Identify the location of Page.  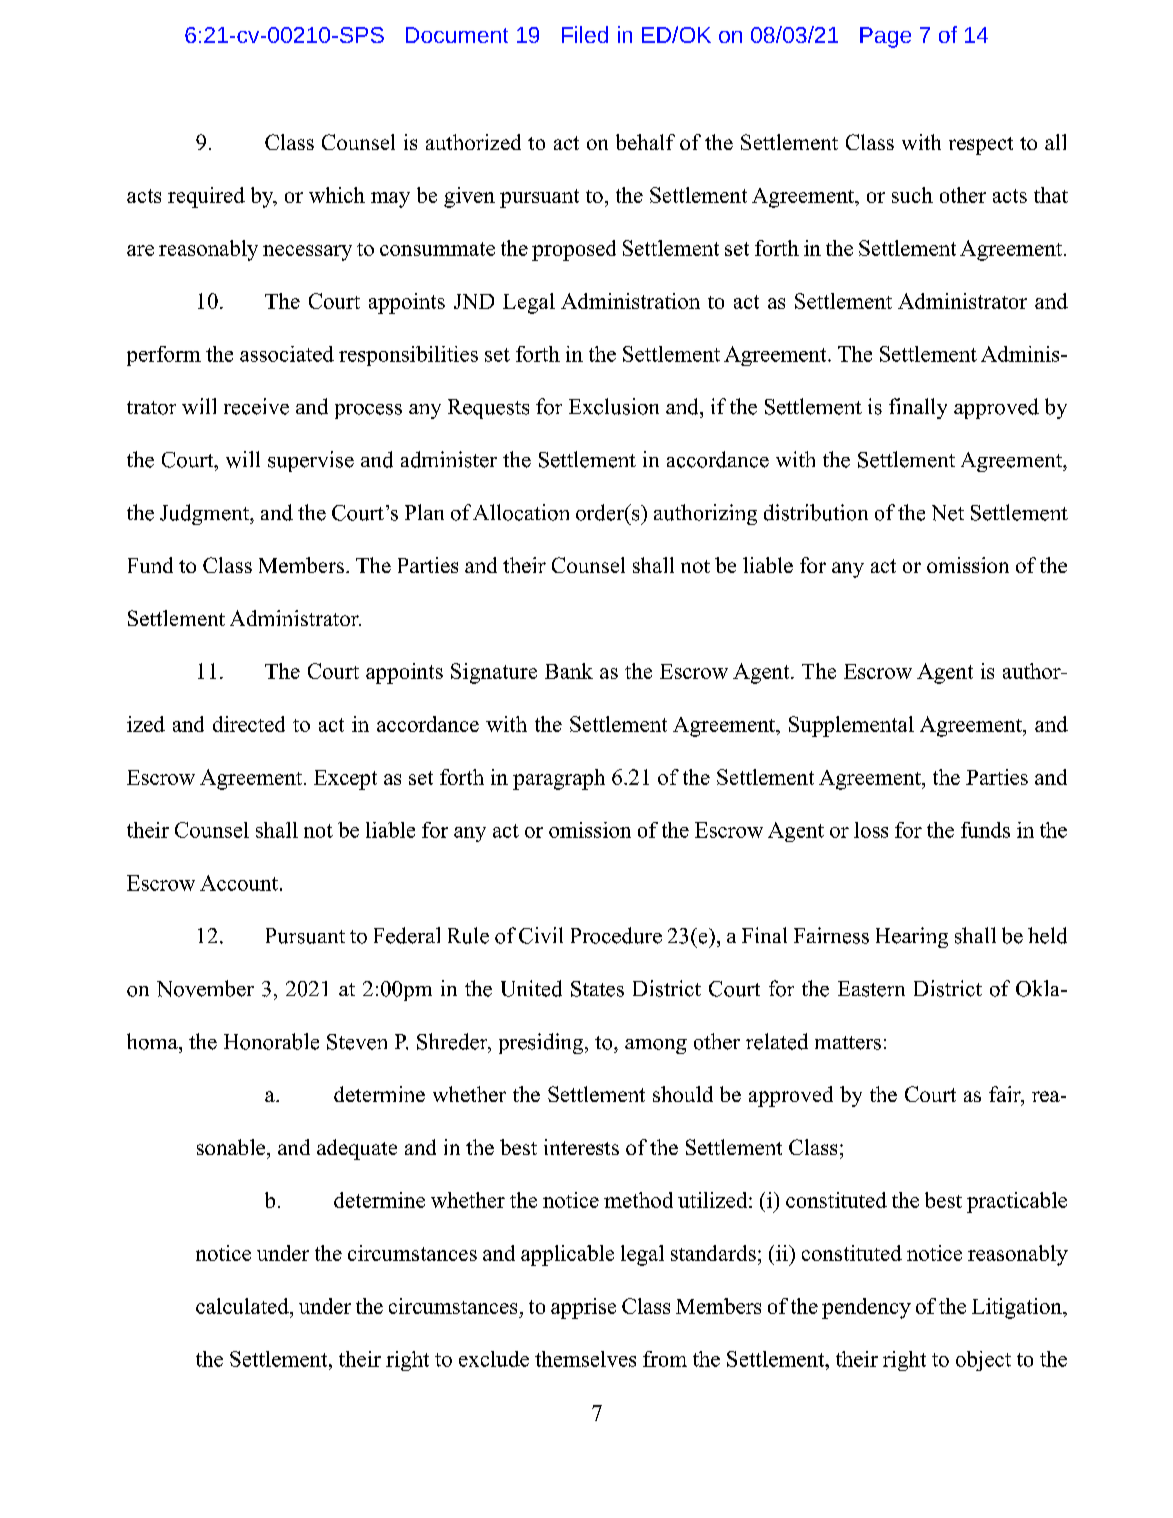
(885, 37).
